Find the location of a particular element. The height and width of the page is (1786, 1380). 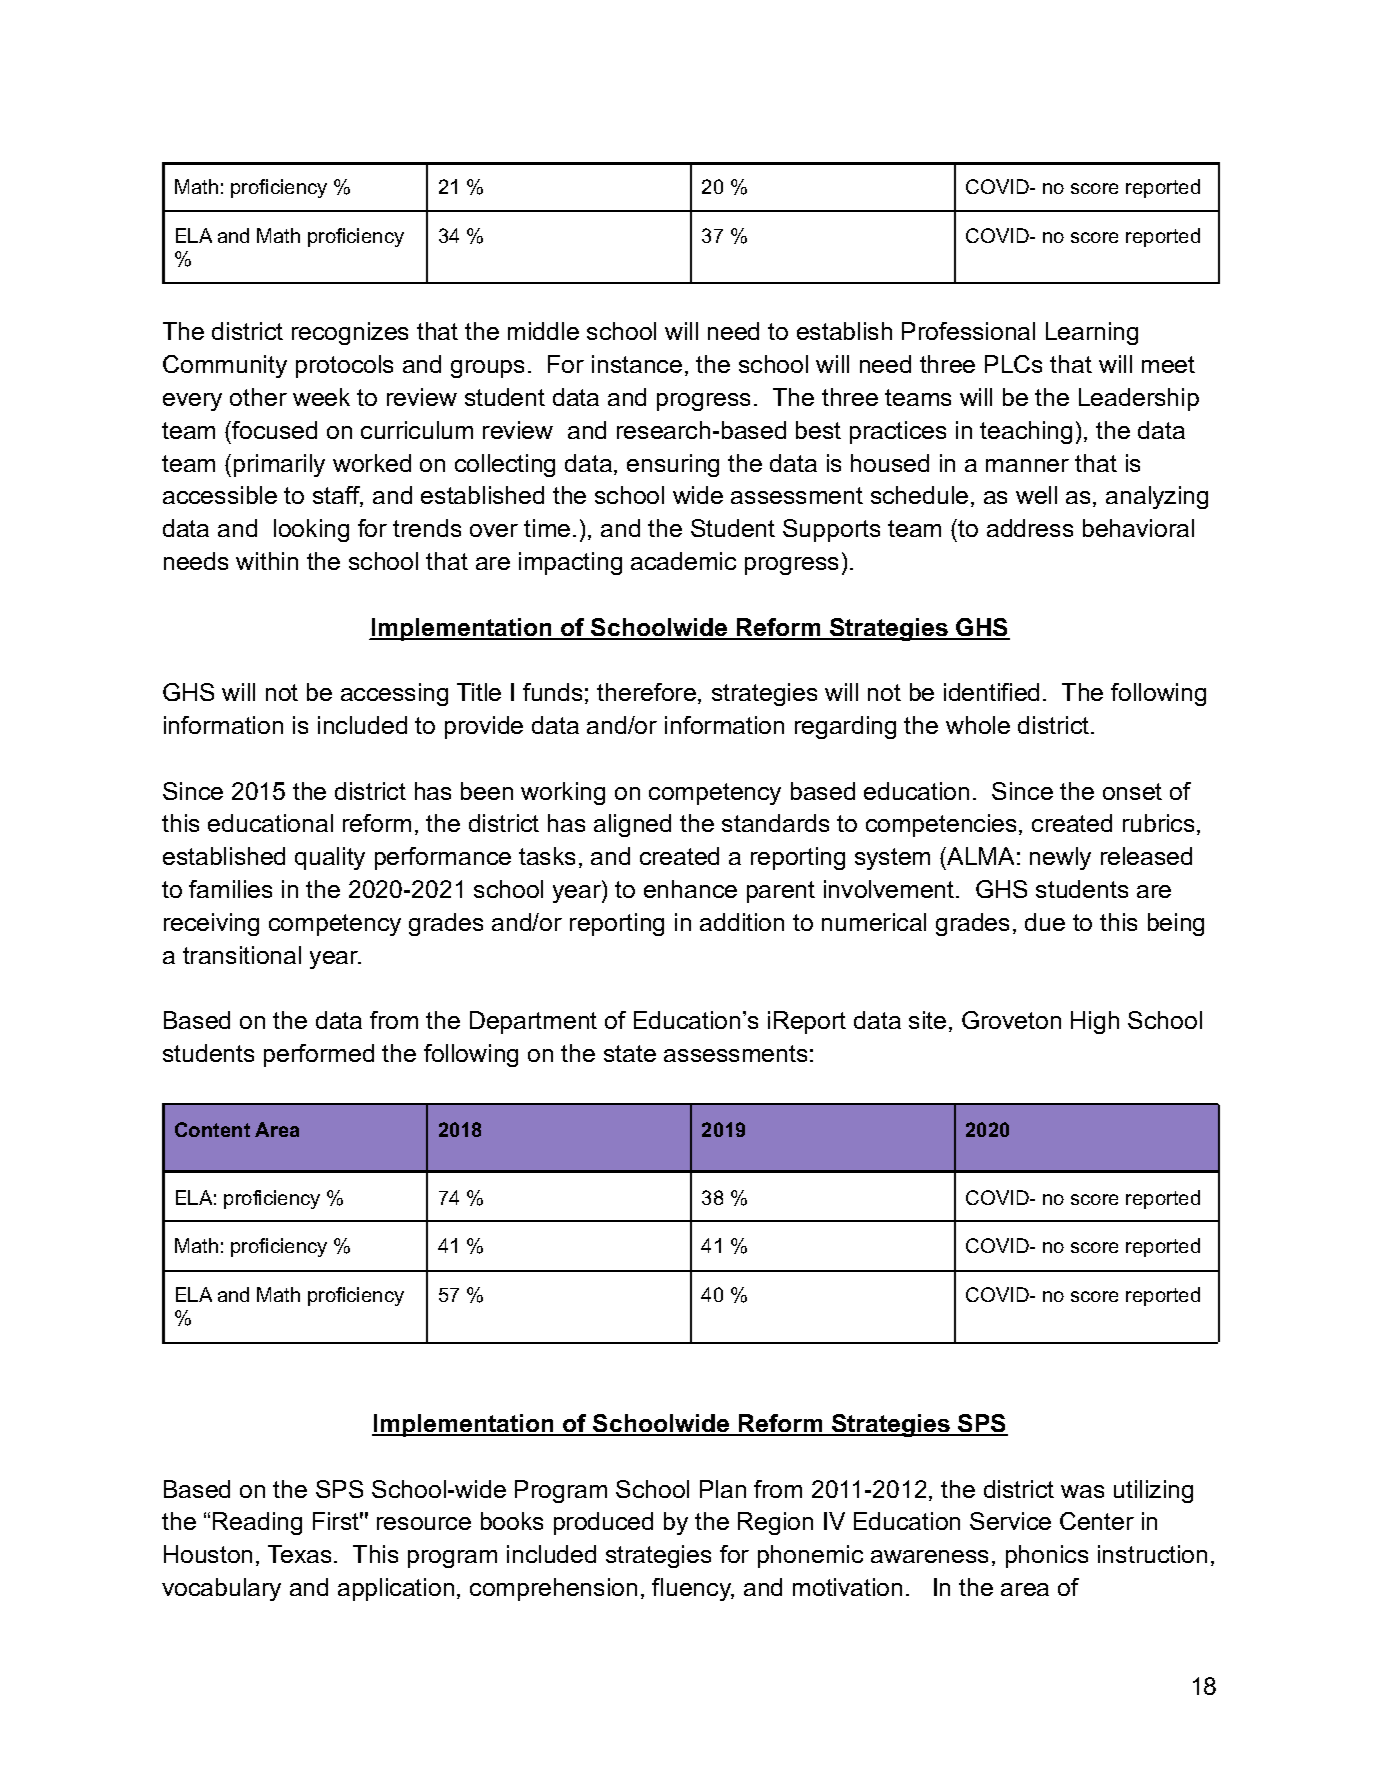

due is located at coordinates (1045, 922).
